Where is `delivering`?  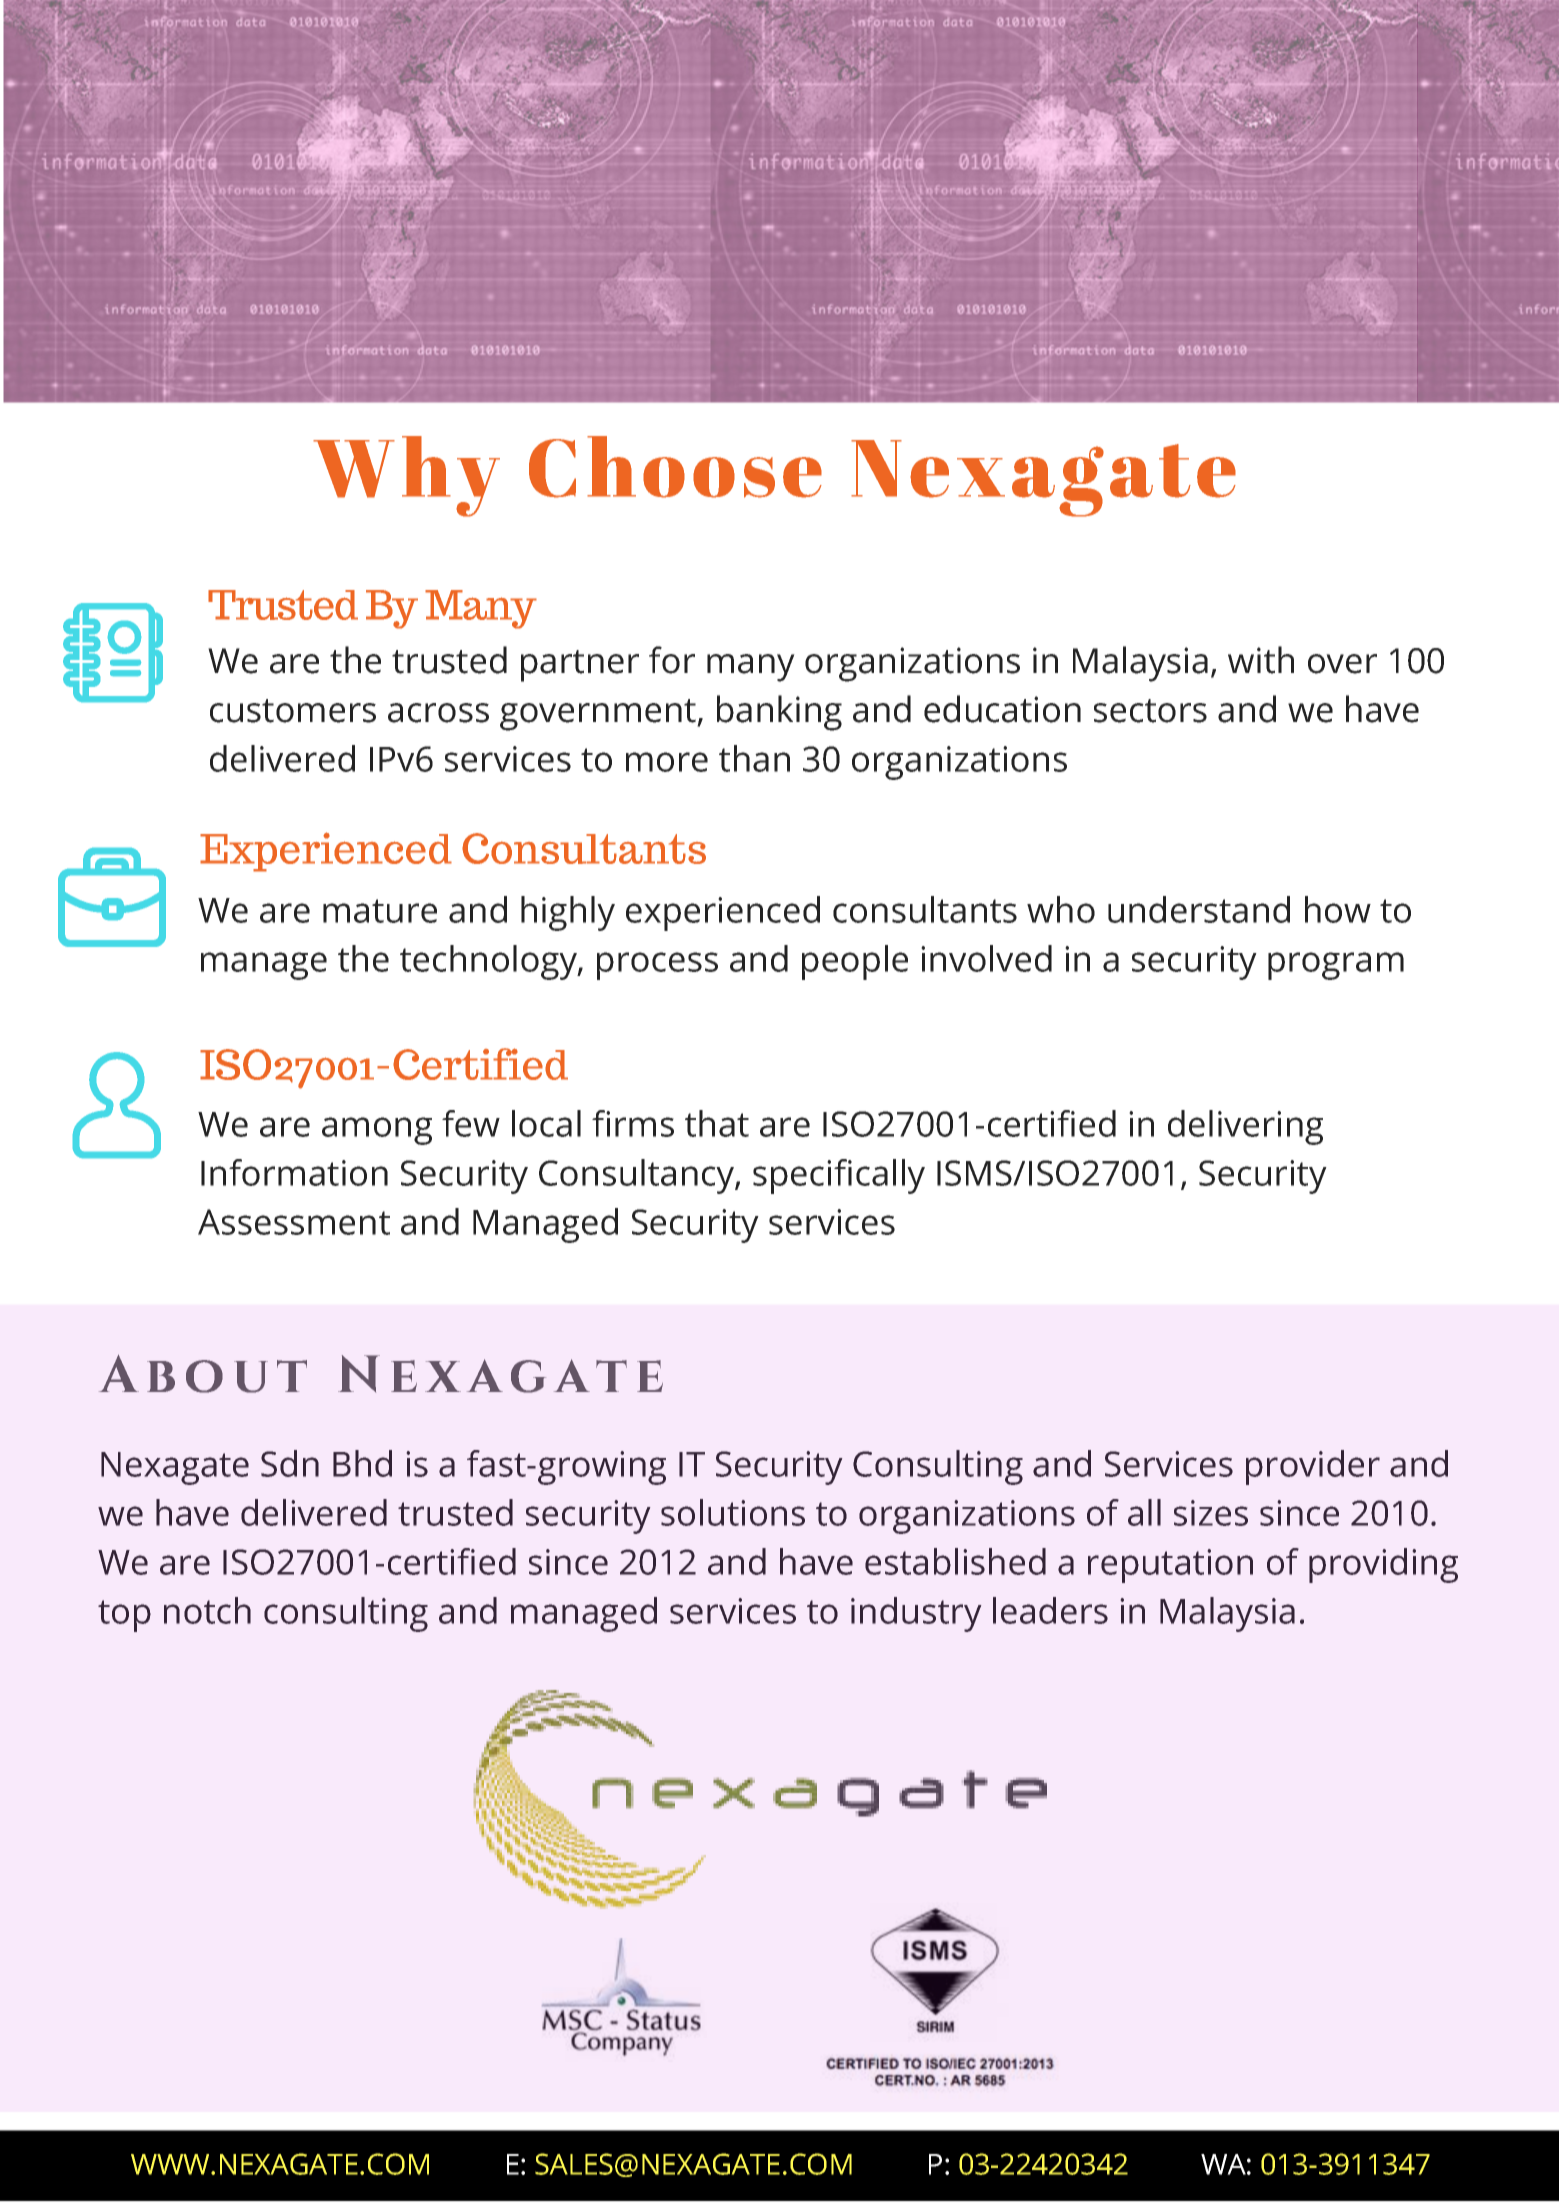 delivering is located at coordinates (1245, 1127).
